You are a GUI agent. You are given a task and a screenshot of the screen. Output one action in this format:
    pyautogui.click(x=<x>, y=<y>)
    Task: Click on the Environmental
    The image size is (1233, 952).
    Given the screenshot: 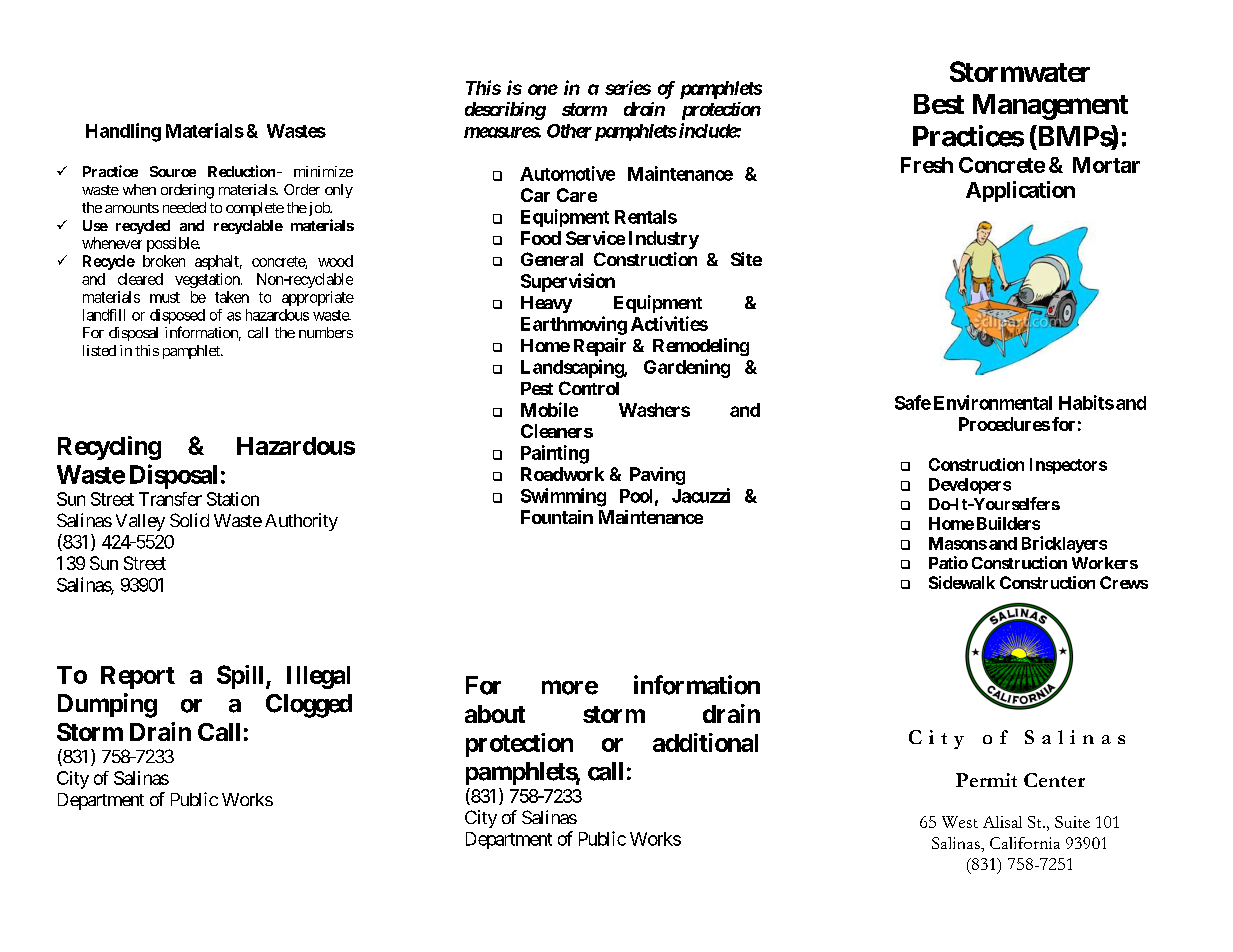 What is the action you would take?
    pyautogui.click(x=993, y=402)
